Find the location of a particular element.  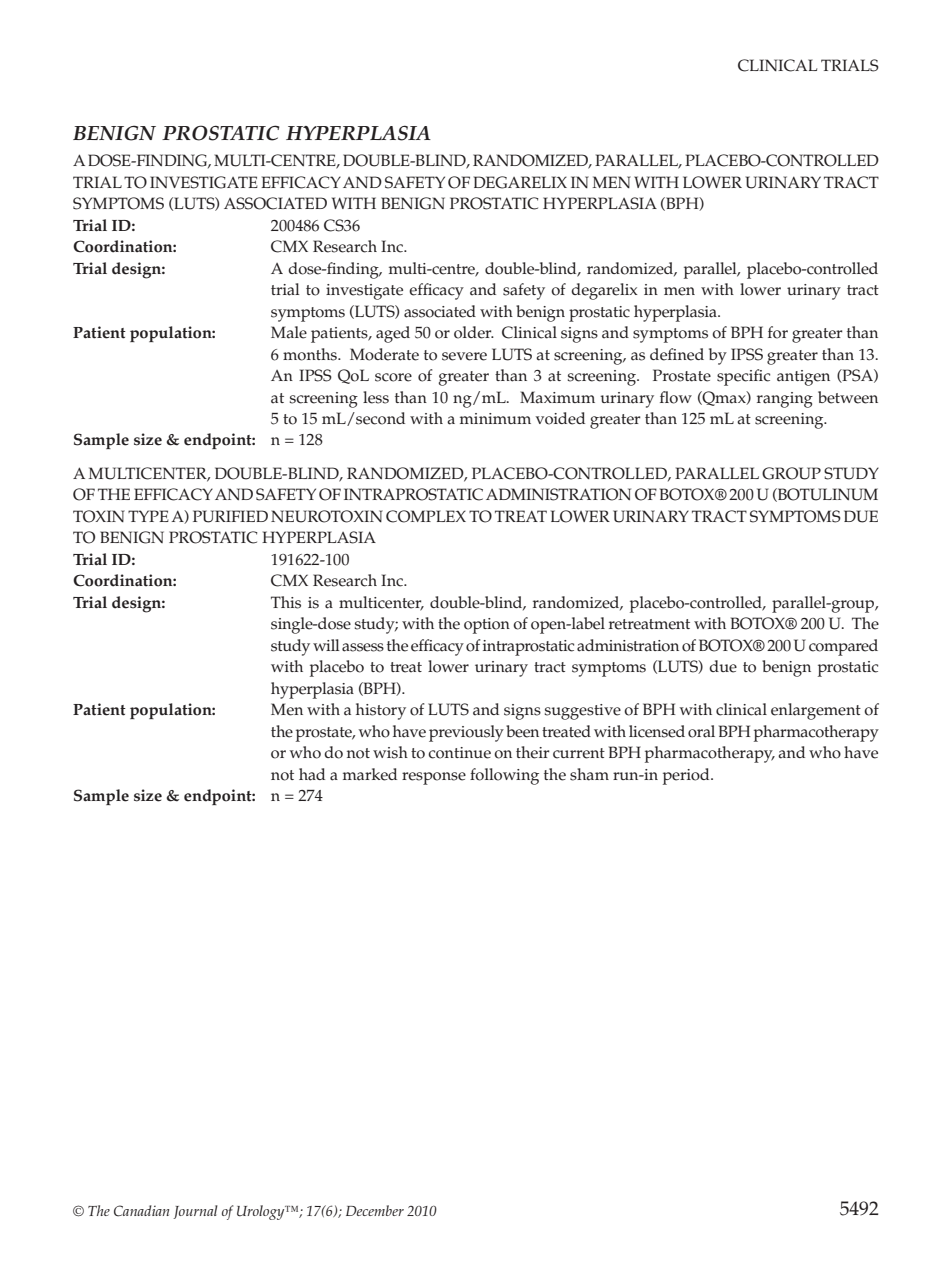

Male is located at coordinates (289, 332).
